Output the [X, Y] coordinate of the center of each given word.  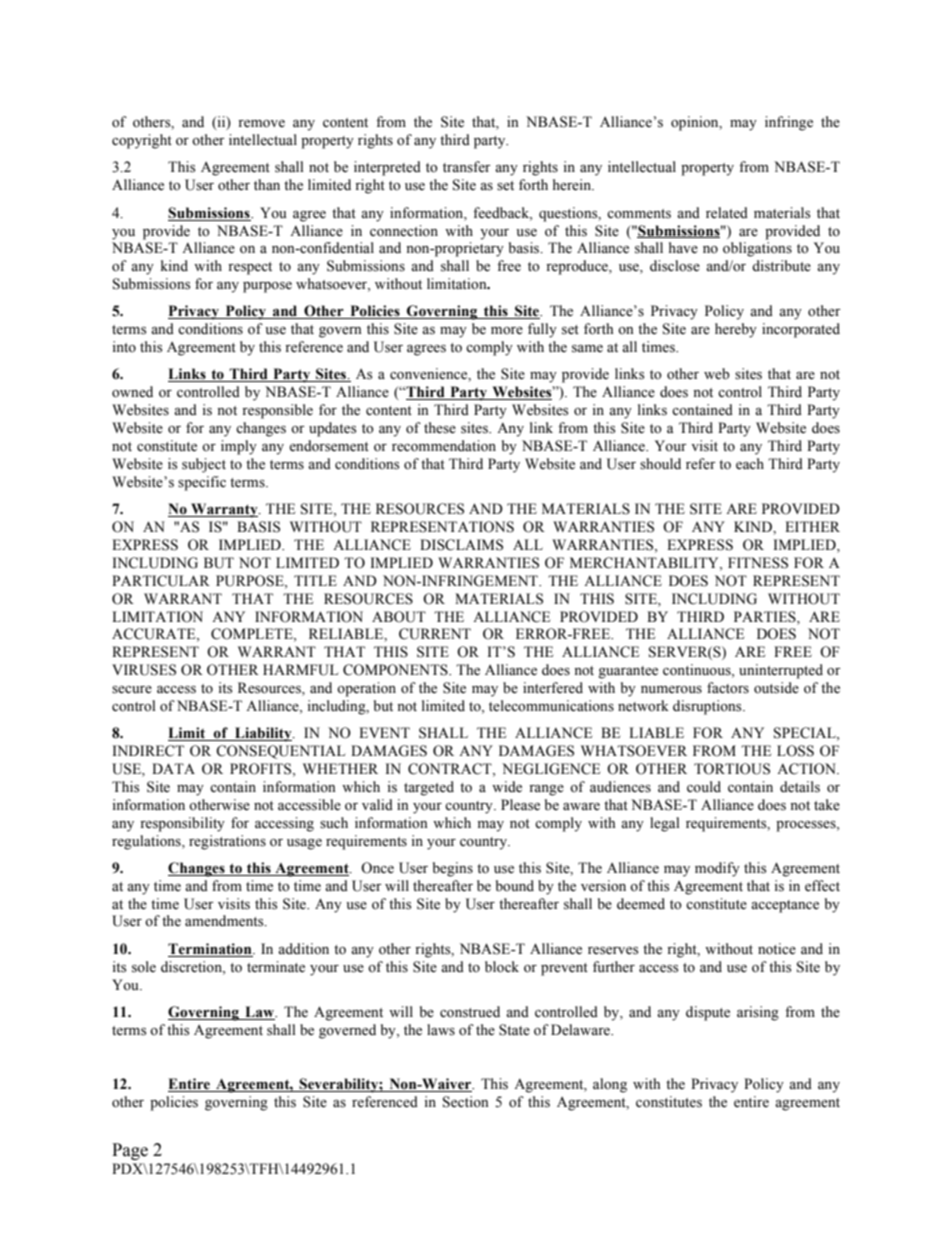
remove [261, 124]
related [727, 213]
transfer [467, 167]
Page [130, 1151]
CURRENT [435, 634]
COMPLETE [253, 635]
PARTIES [766, 617]
